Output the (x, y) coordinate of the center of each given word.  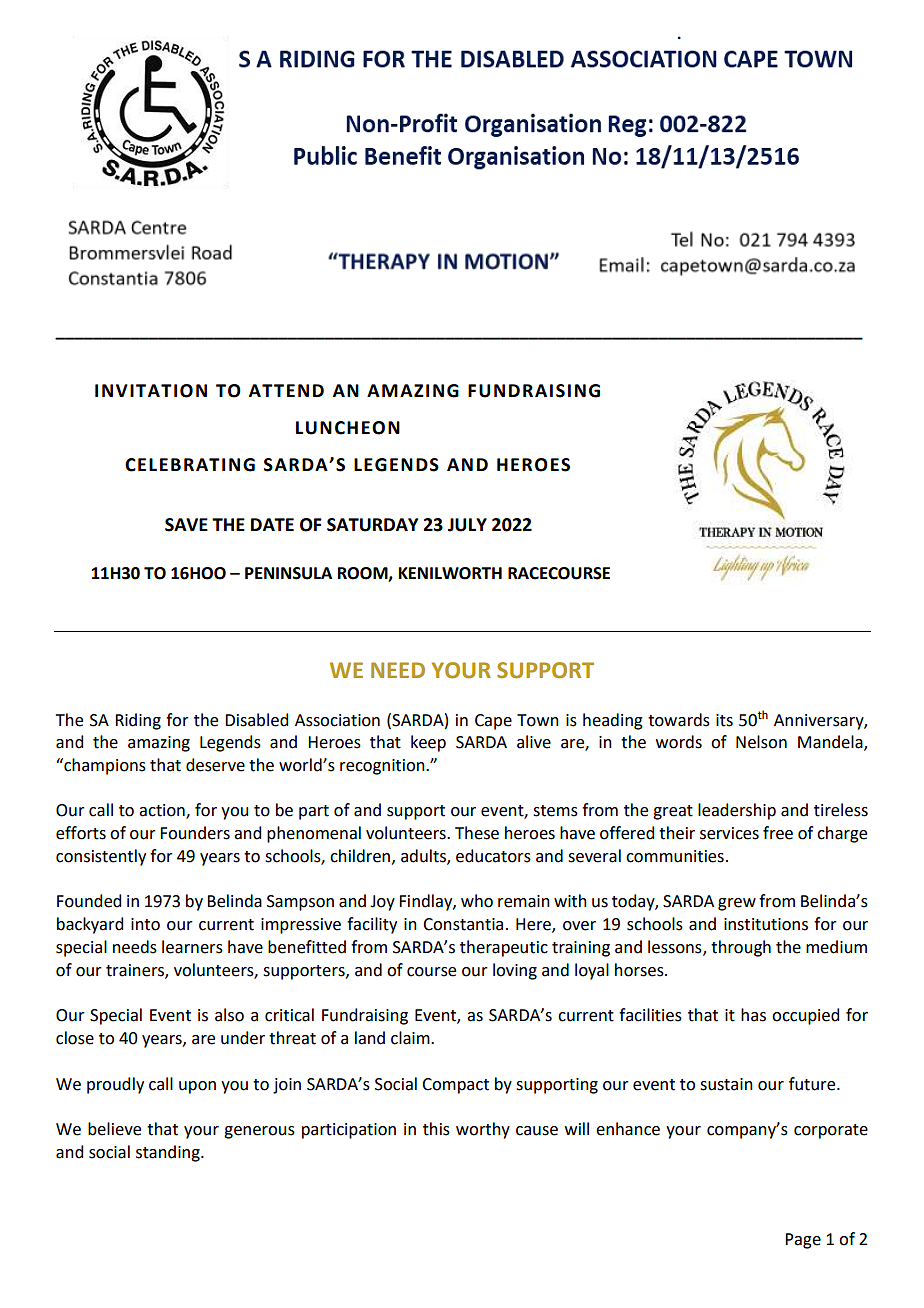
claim (411, 1038)
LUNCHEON (348, 428)
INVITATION (151, 391)
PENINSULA (288, 573)
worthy (483, 1130)
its (724, 720)
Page (803, 1241)
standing (169, 1153)
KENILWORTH (450, 573)
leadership (737, 811)
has (753, 1015)
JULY (467, 525)
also (229, 1015)
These (477, 833)
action (163, 811)
